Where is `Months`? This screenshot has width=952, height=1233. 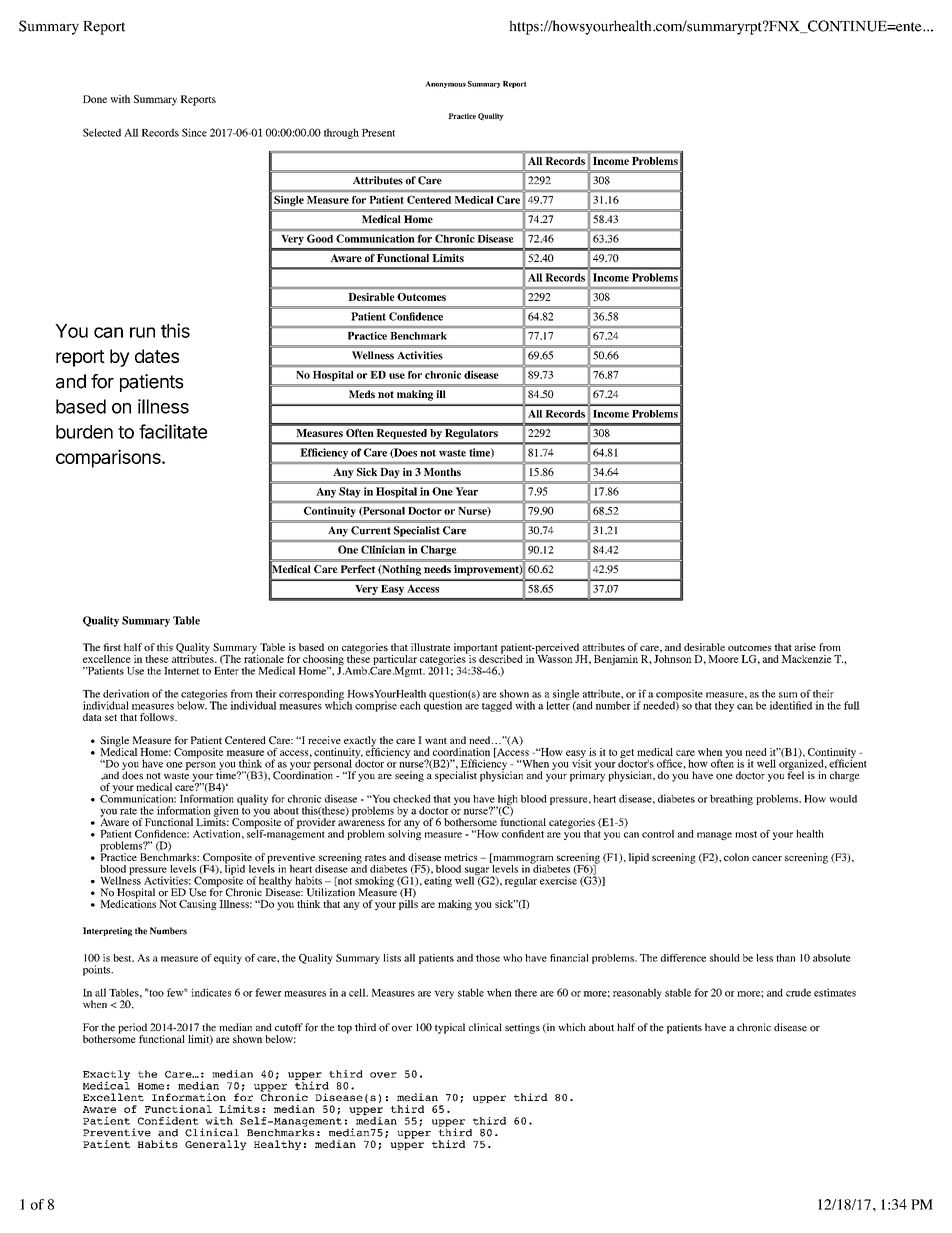
Months is located at coordinates (442, 472).
